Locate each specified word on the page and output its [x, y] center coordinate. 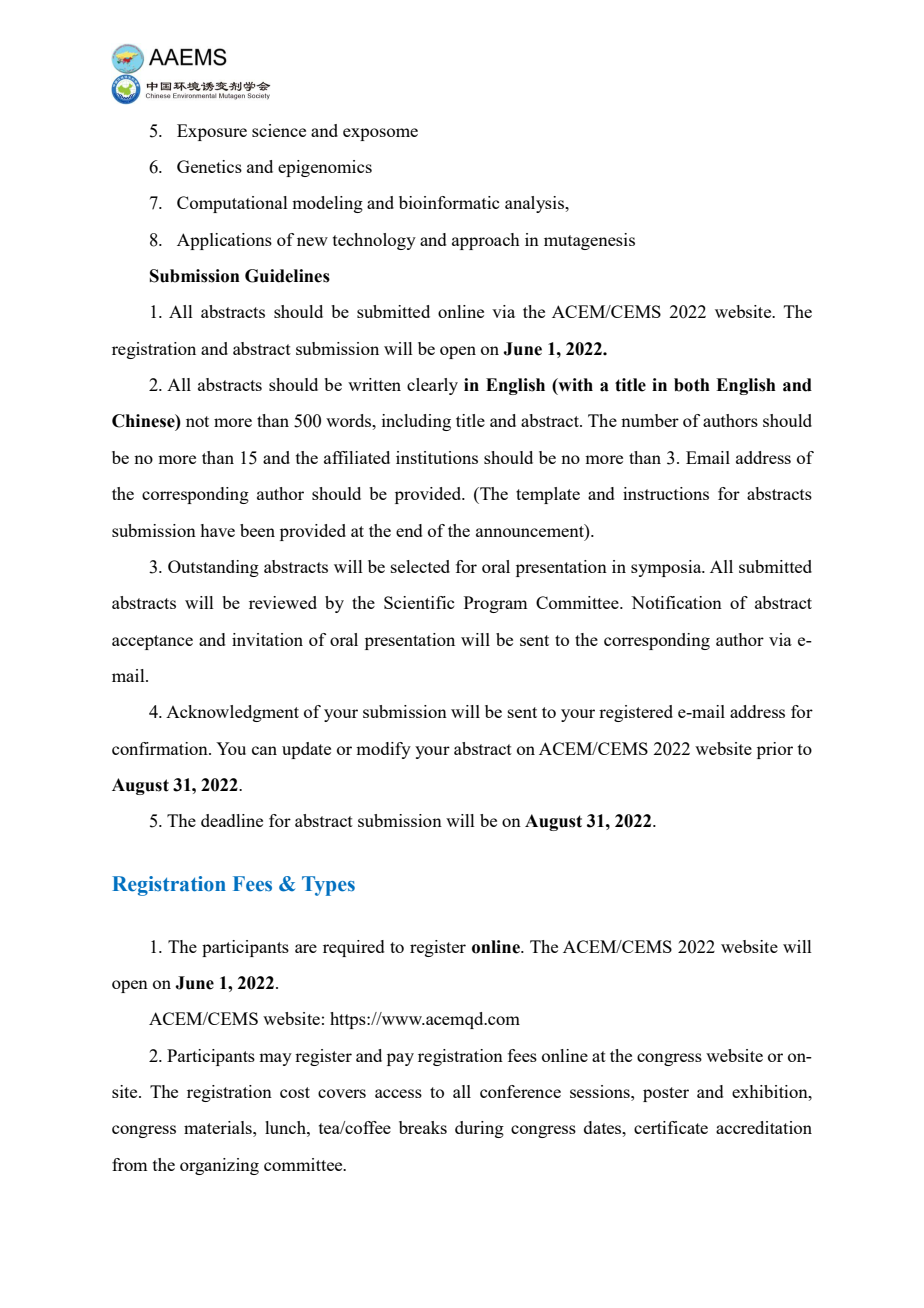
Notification [676, 602]
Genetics [209, 166]
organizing [219, 1166]
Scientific [419, 602]
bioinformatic [449, 202]
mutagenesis [589, 241]
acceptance [152, 642]
